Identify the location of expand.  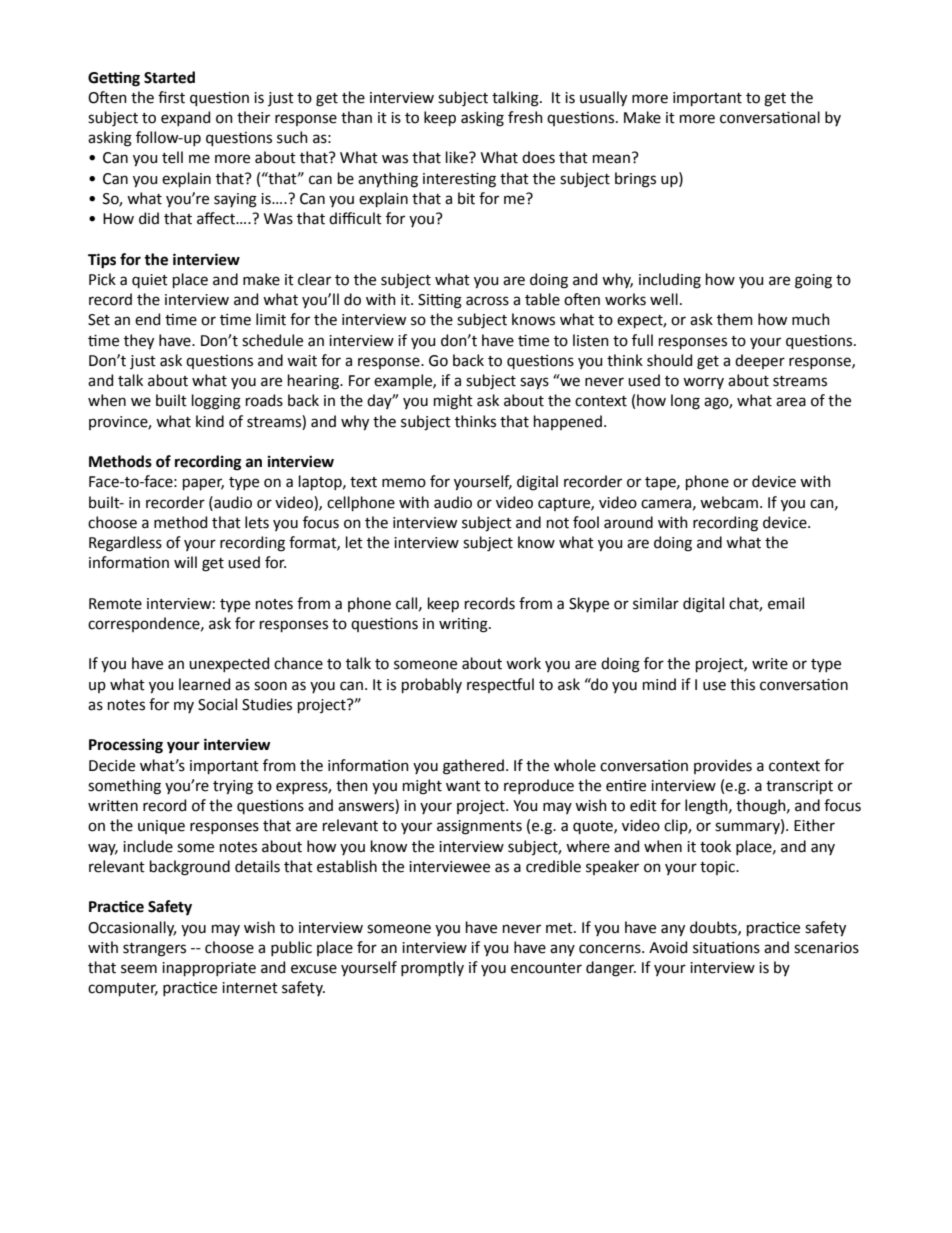
(185, 118).
